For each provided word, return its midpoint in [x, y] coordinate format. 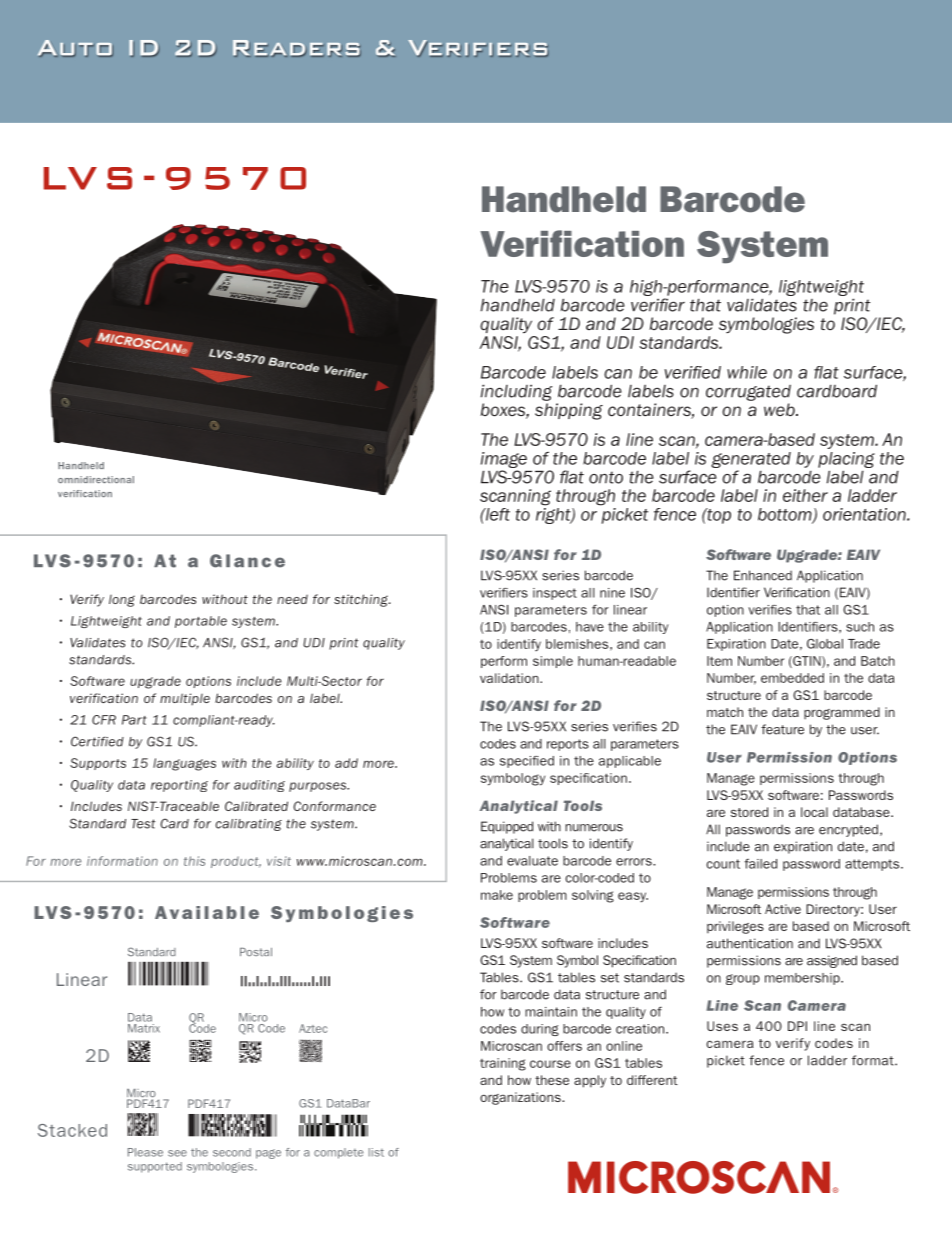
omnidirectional [96, 479]
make [497, 895]
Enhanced [763, 575]
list [376, 1152]
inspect [555, 594]
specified [527, 762]
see [177, 1153]
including [517, 393]
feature [782, 729]
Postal [256, 952]
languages [184, 764]
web [780, 409]
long [122, 601]
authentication [750, 943]
